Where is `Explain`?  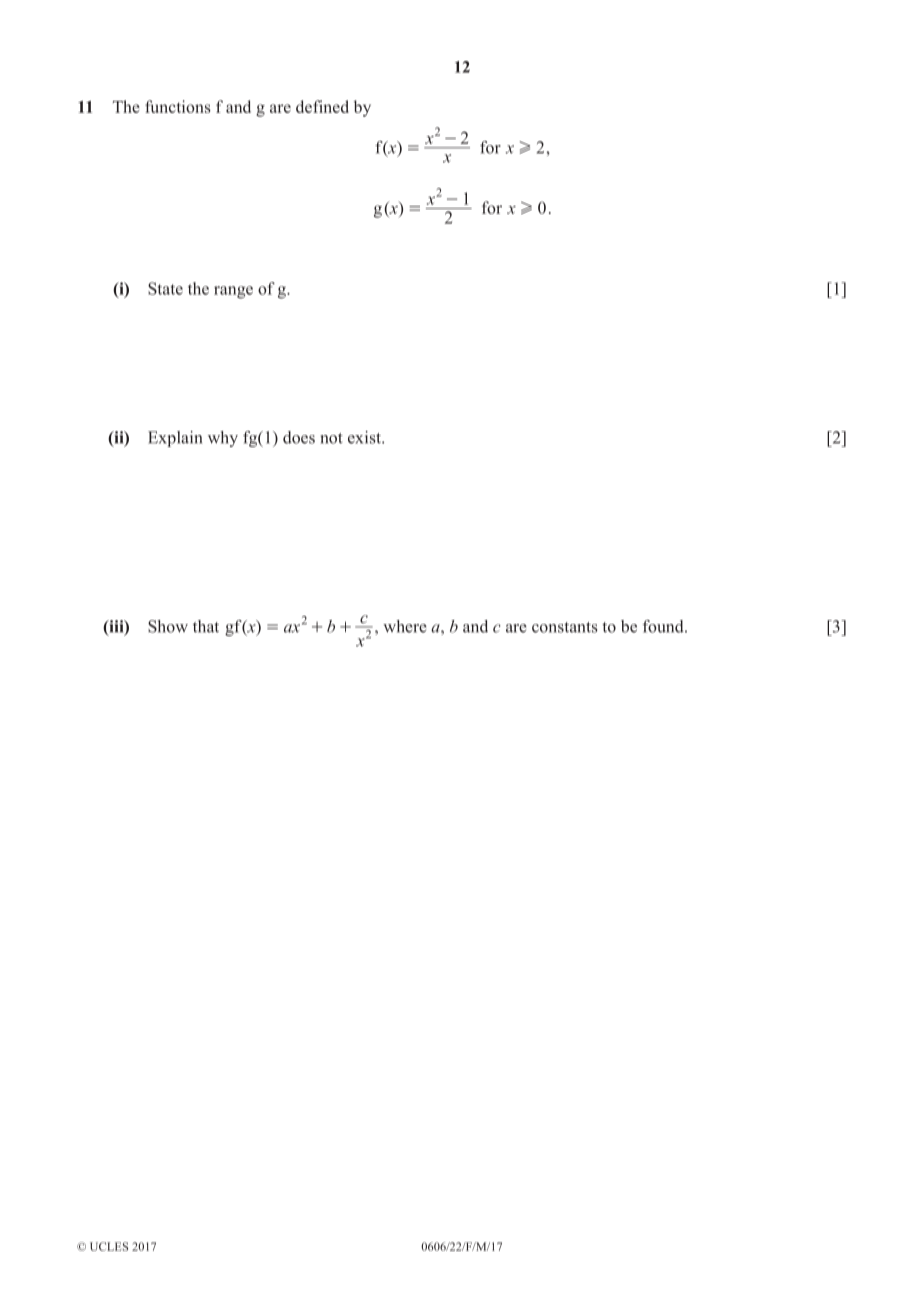
Explain is located at coordinates (175, 439).
